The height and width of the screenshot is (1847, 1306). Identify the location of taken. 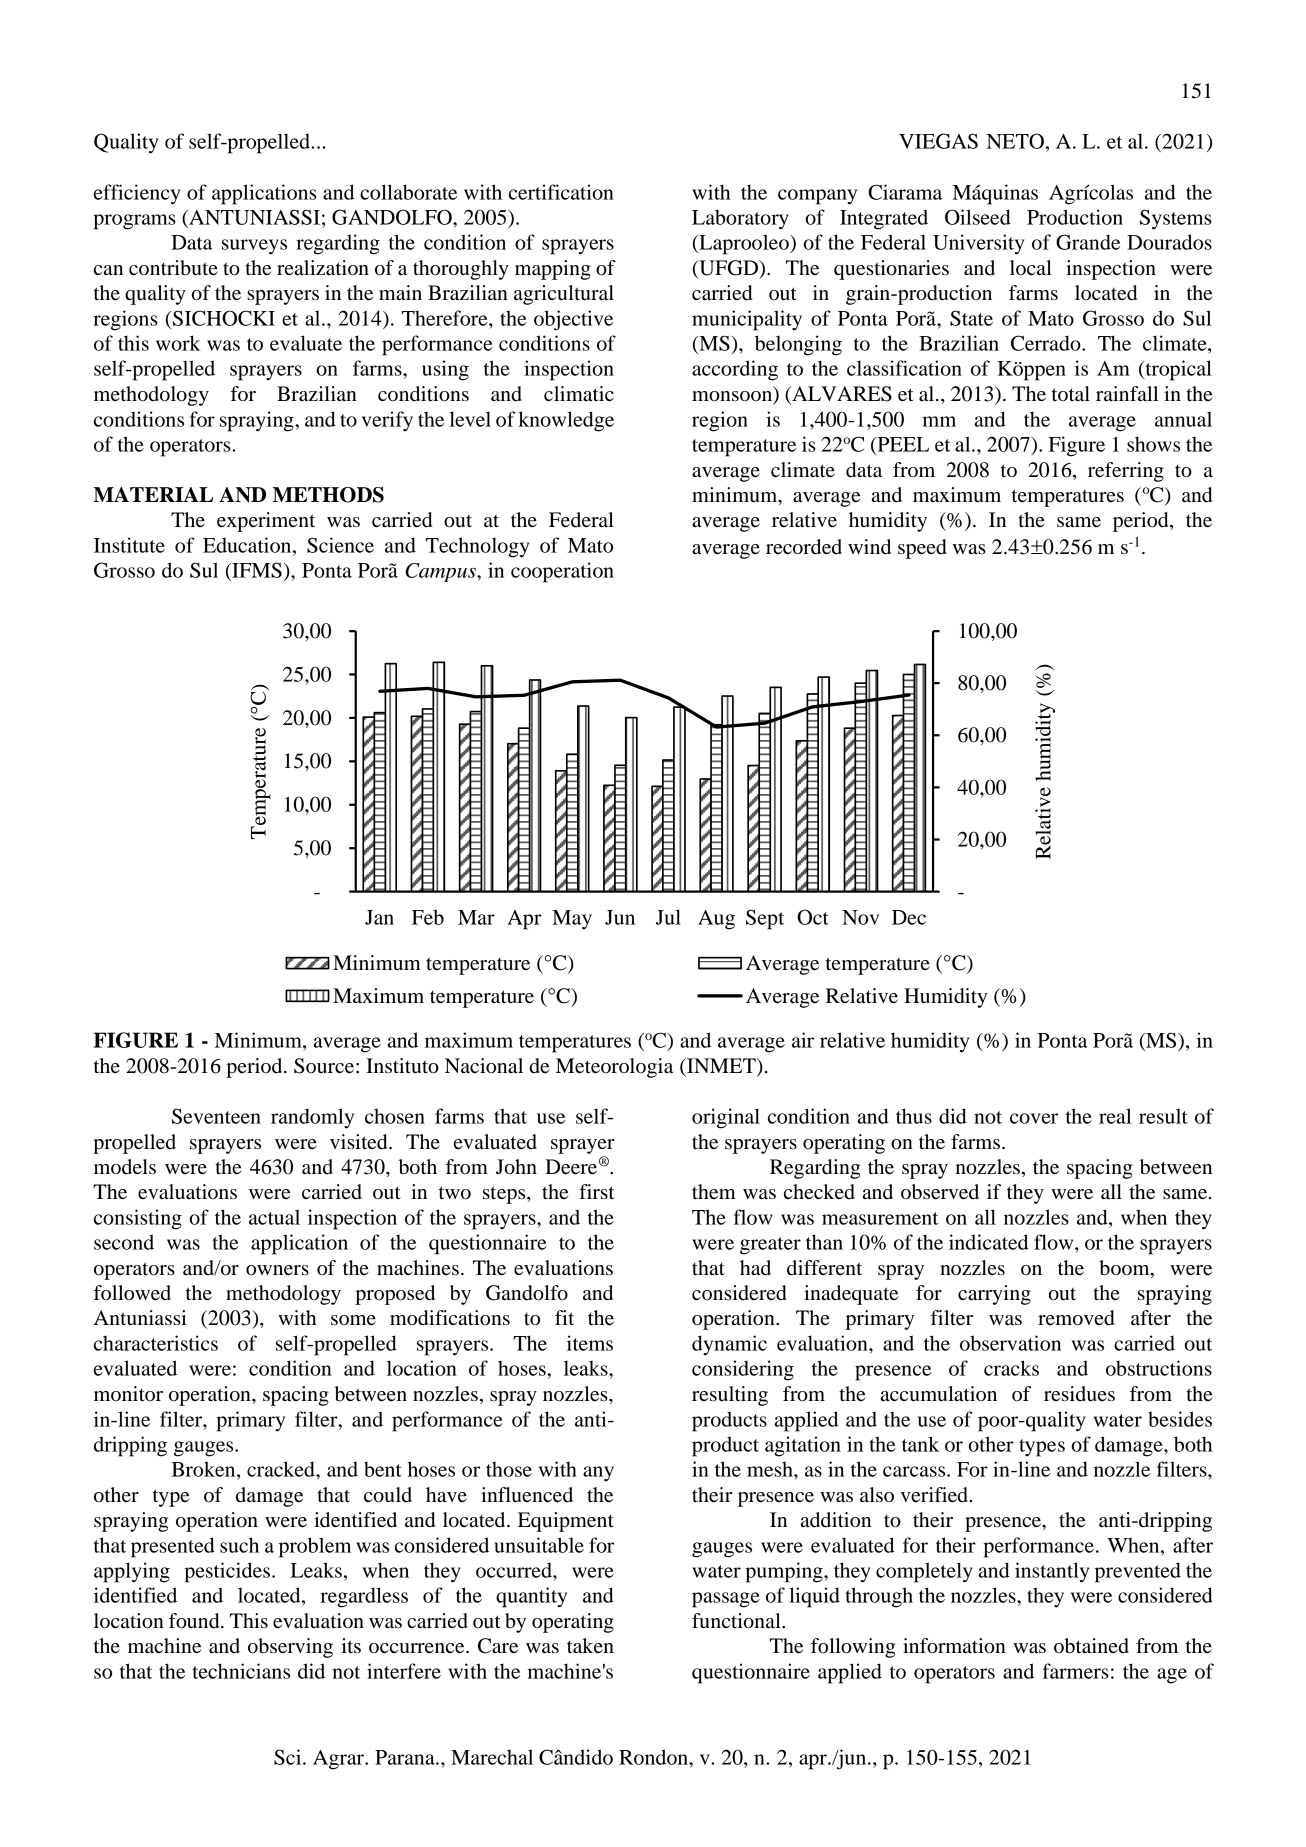
(590, 1646).
